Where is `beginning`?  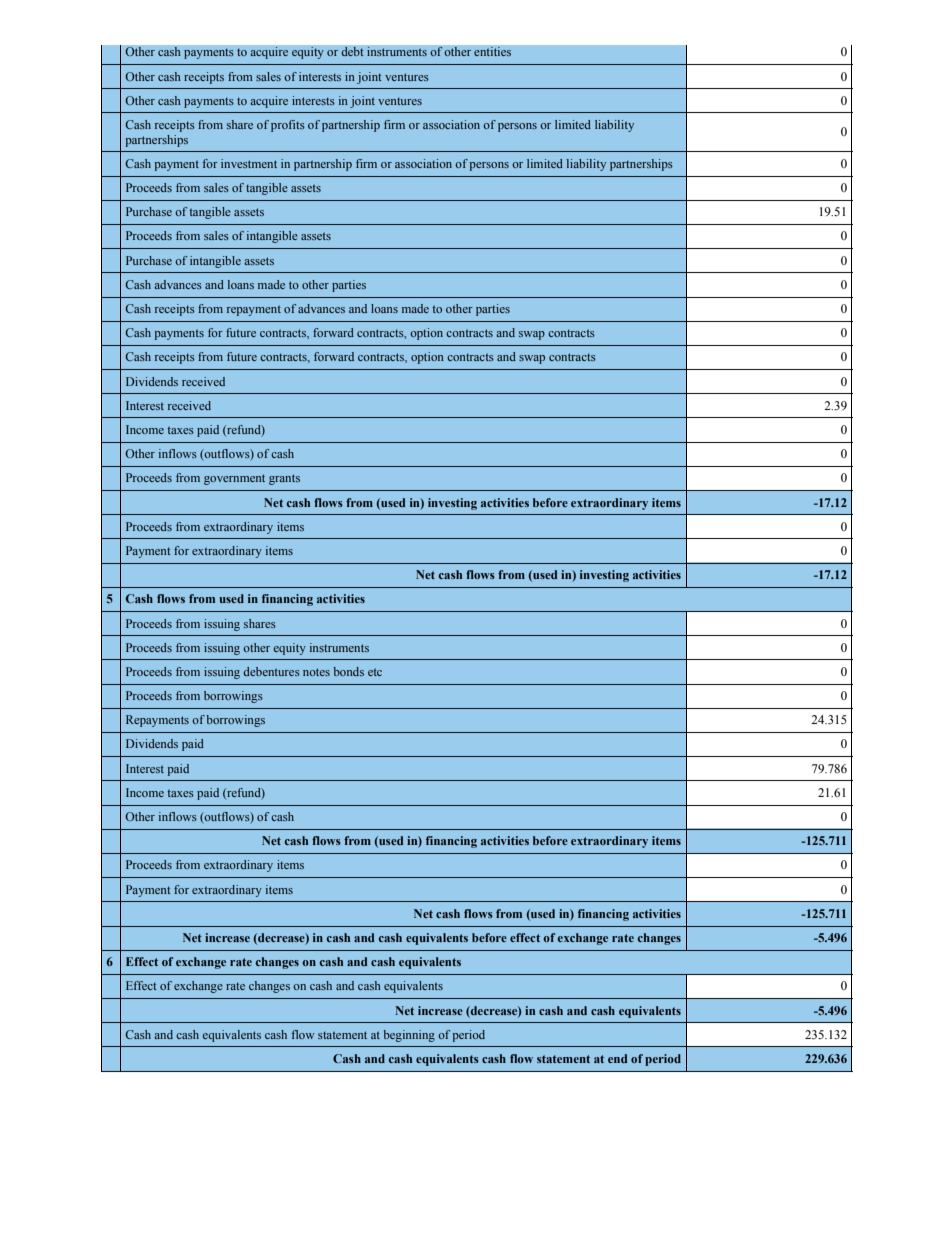
beginning is located at coordinates (409, 1036).
